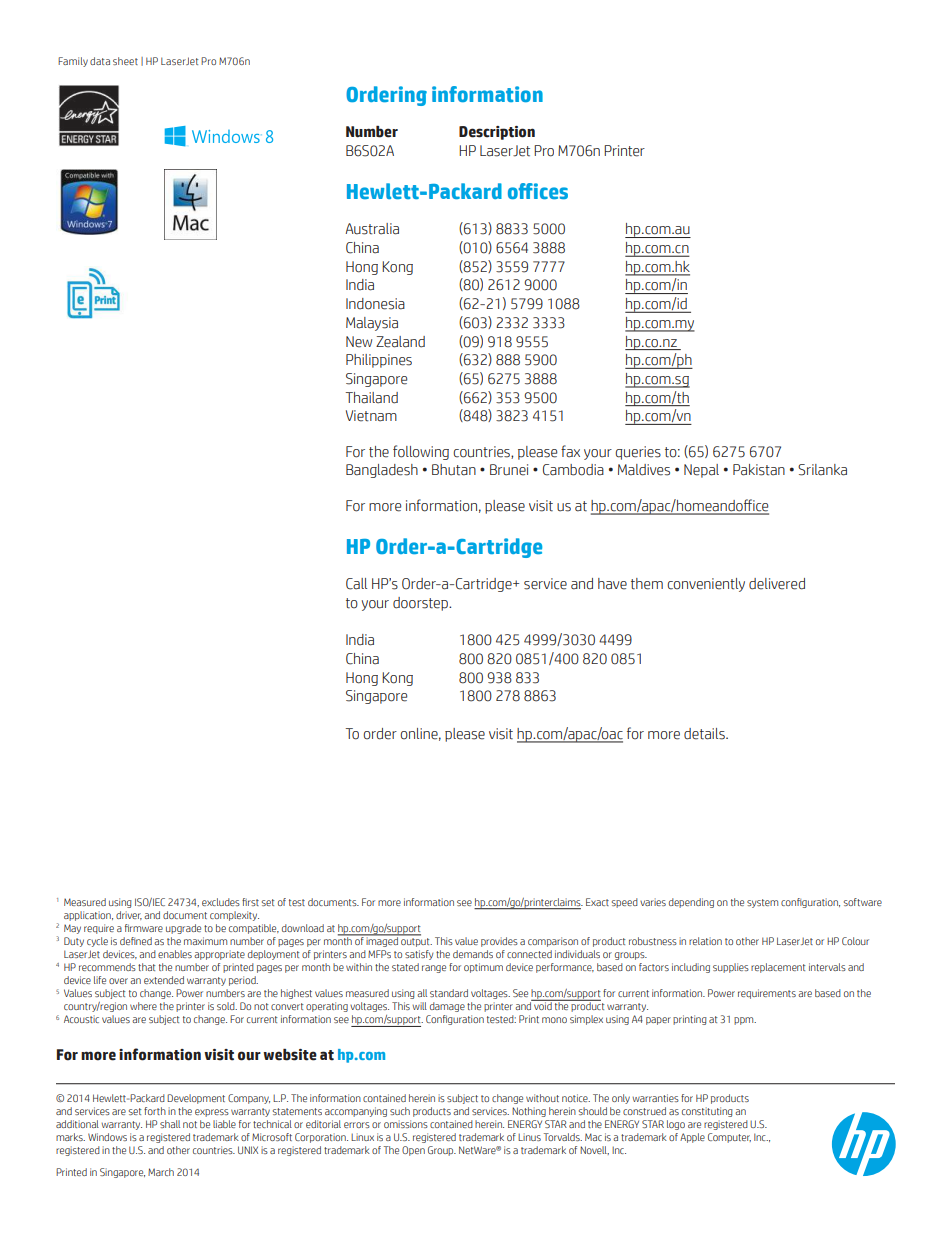 The width and height of the screenshot is (952, 1233). What do you see at coordinates (125, 61) in the screenshot?
I see `sheet` at bounding box center [125, 61].
